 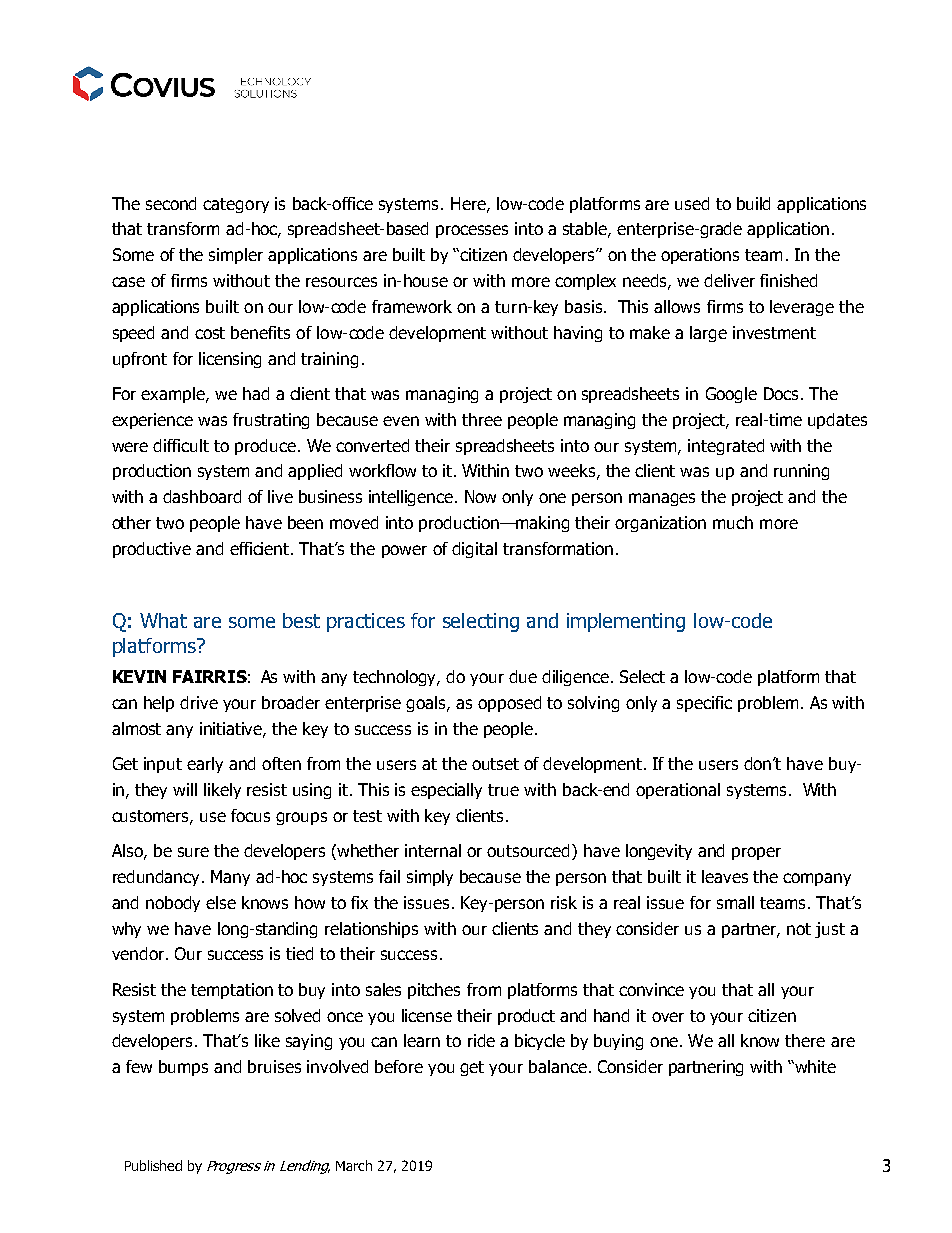 I want to click on balance, so click(x=558, y=1066).
